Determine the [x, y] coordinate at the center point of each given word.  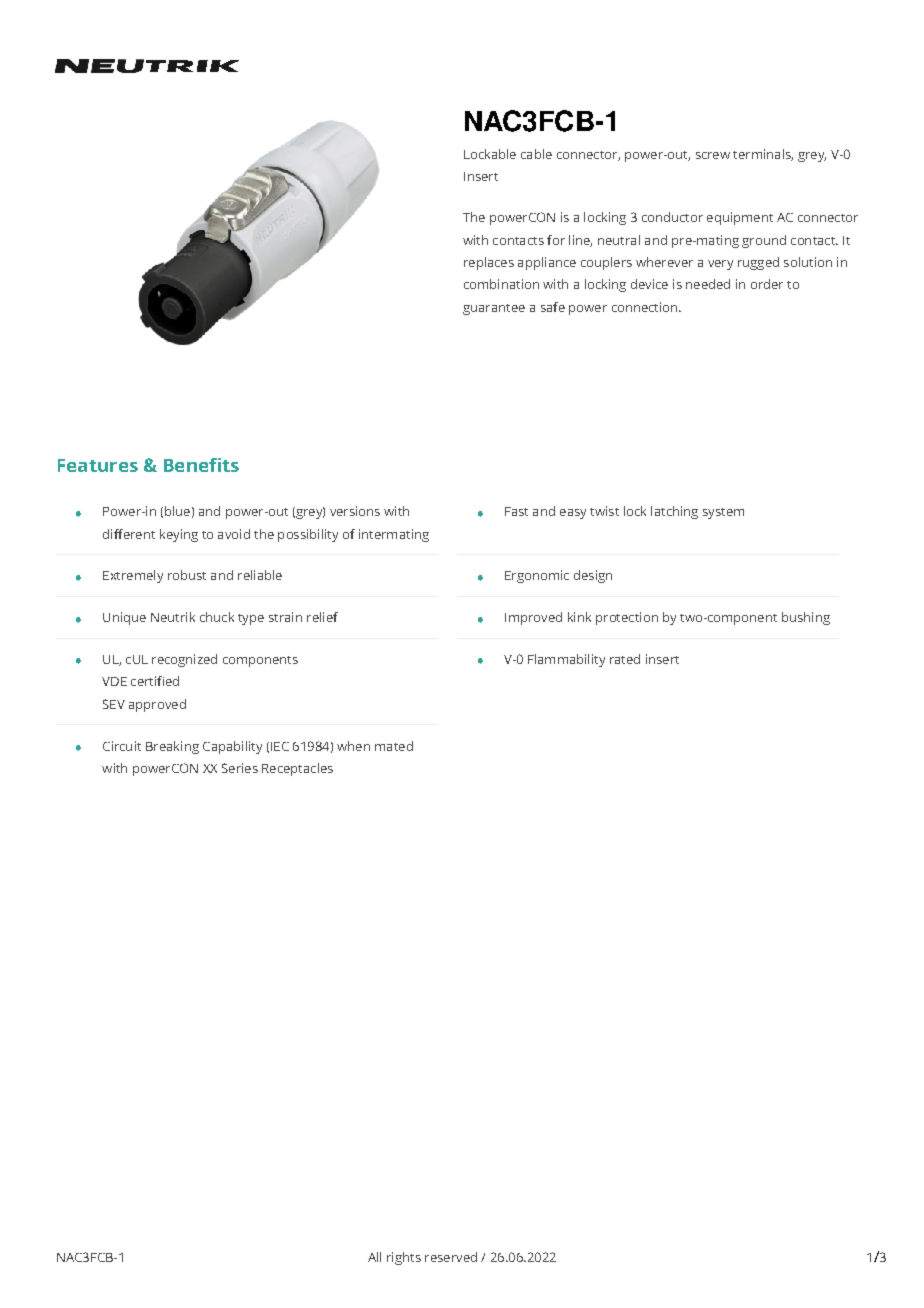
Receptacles [297, 769]
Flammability [566, 660]
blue [177, 511]
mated [394, 746]
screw [713, 155]
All [374, 1257]
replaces [489, 263]
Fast [516, 511]
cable [536, 154]
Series [240, 768]
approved [157, 705]
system [723, 513]
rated [625, 659]
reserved [451, 1257]
